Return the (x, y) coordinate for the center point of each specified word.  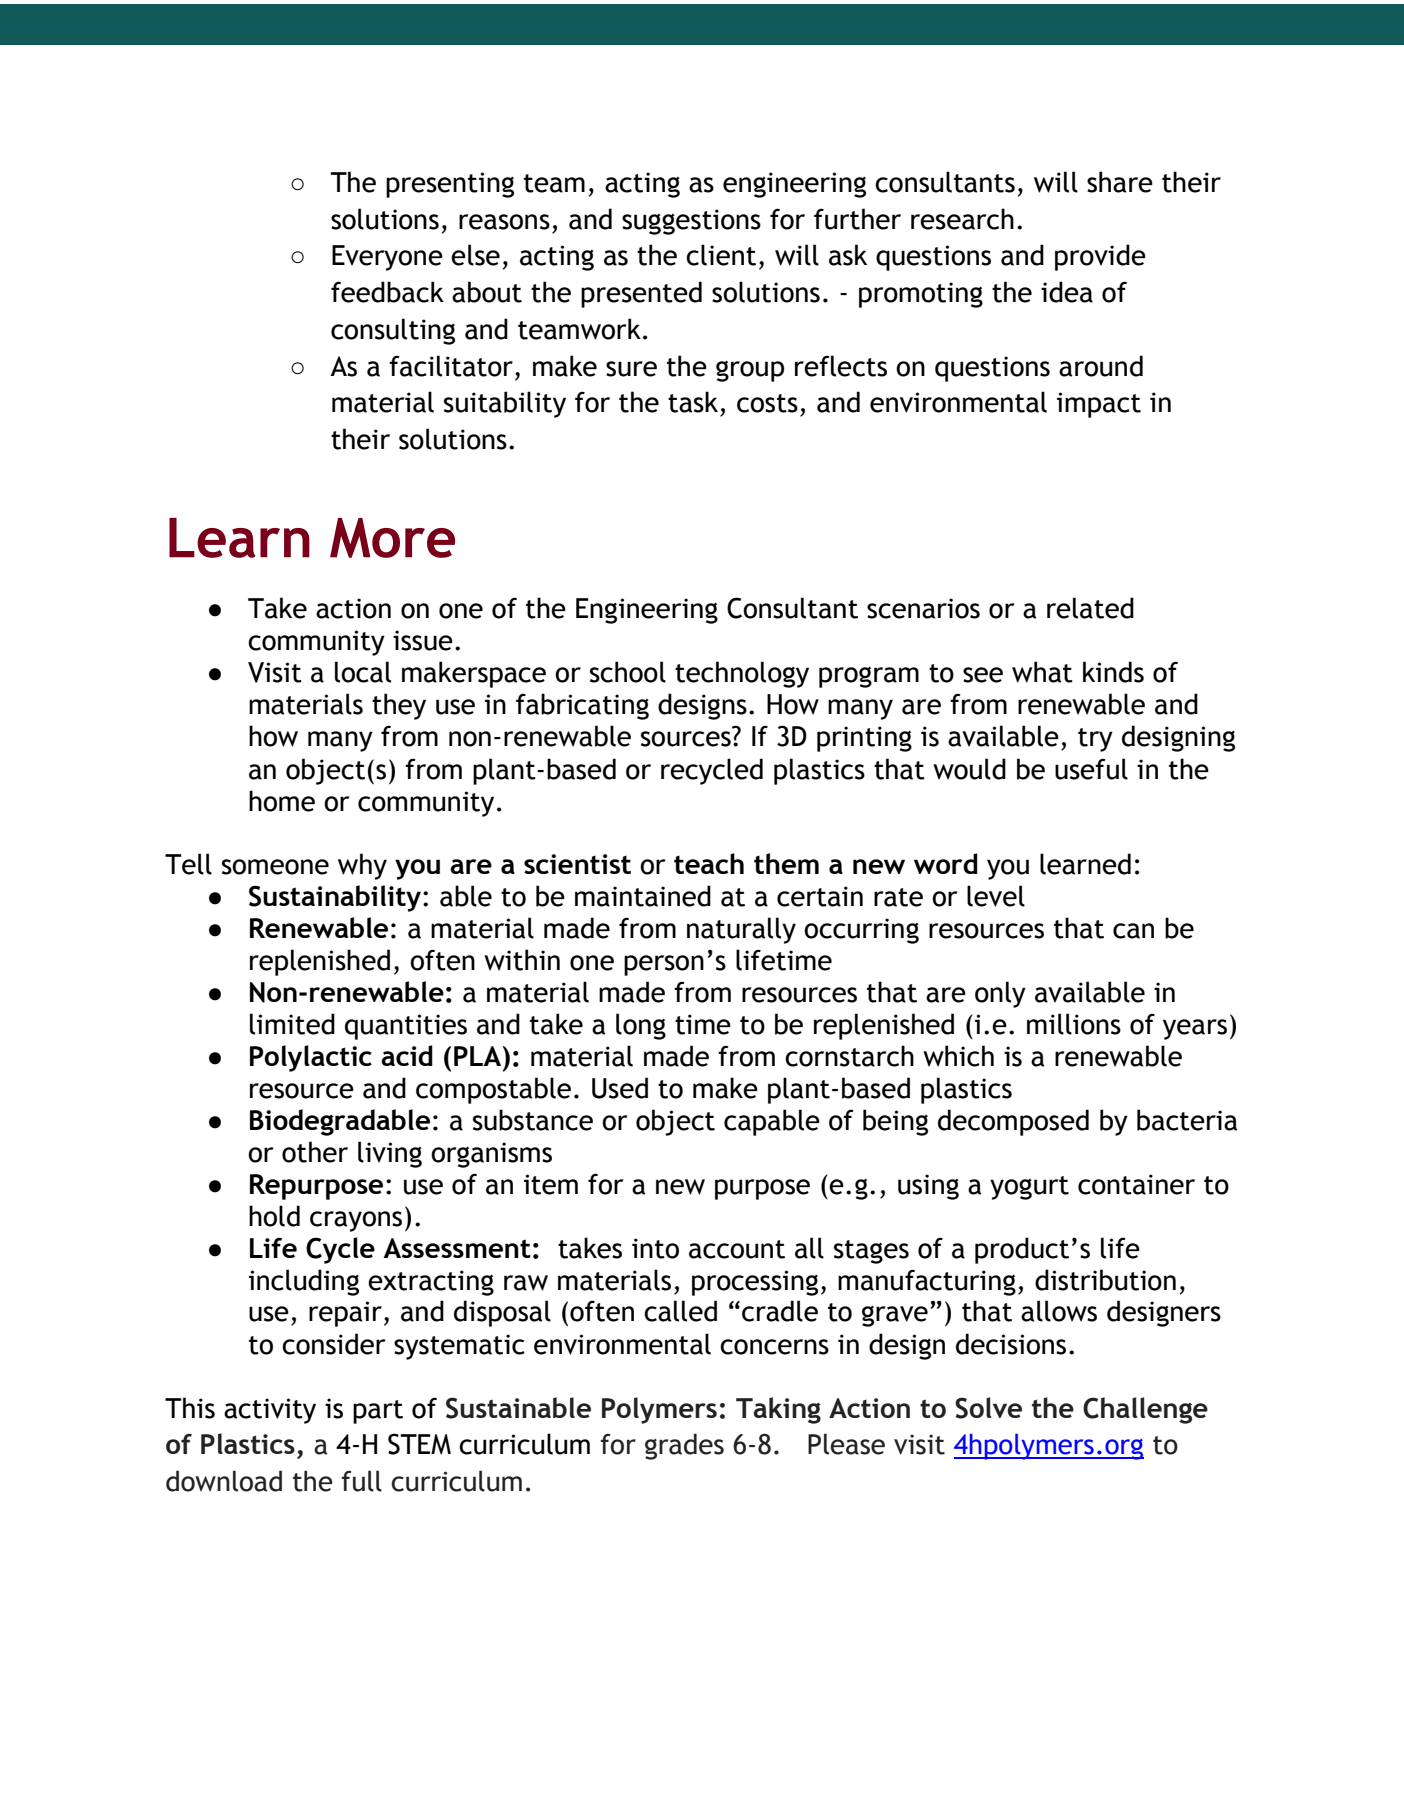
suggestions (691, 222)
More (392, 538)
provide (1100, 257)
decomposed (1013, 1122)
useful (1091, 769)
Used (620, 1088)
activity (270, 1411)
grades (684, 1446)
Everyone (387, 258)
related (1090, 608)
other (315, 1152)
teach (709, 863)
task (693, 402)
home (282, 801)
